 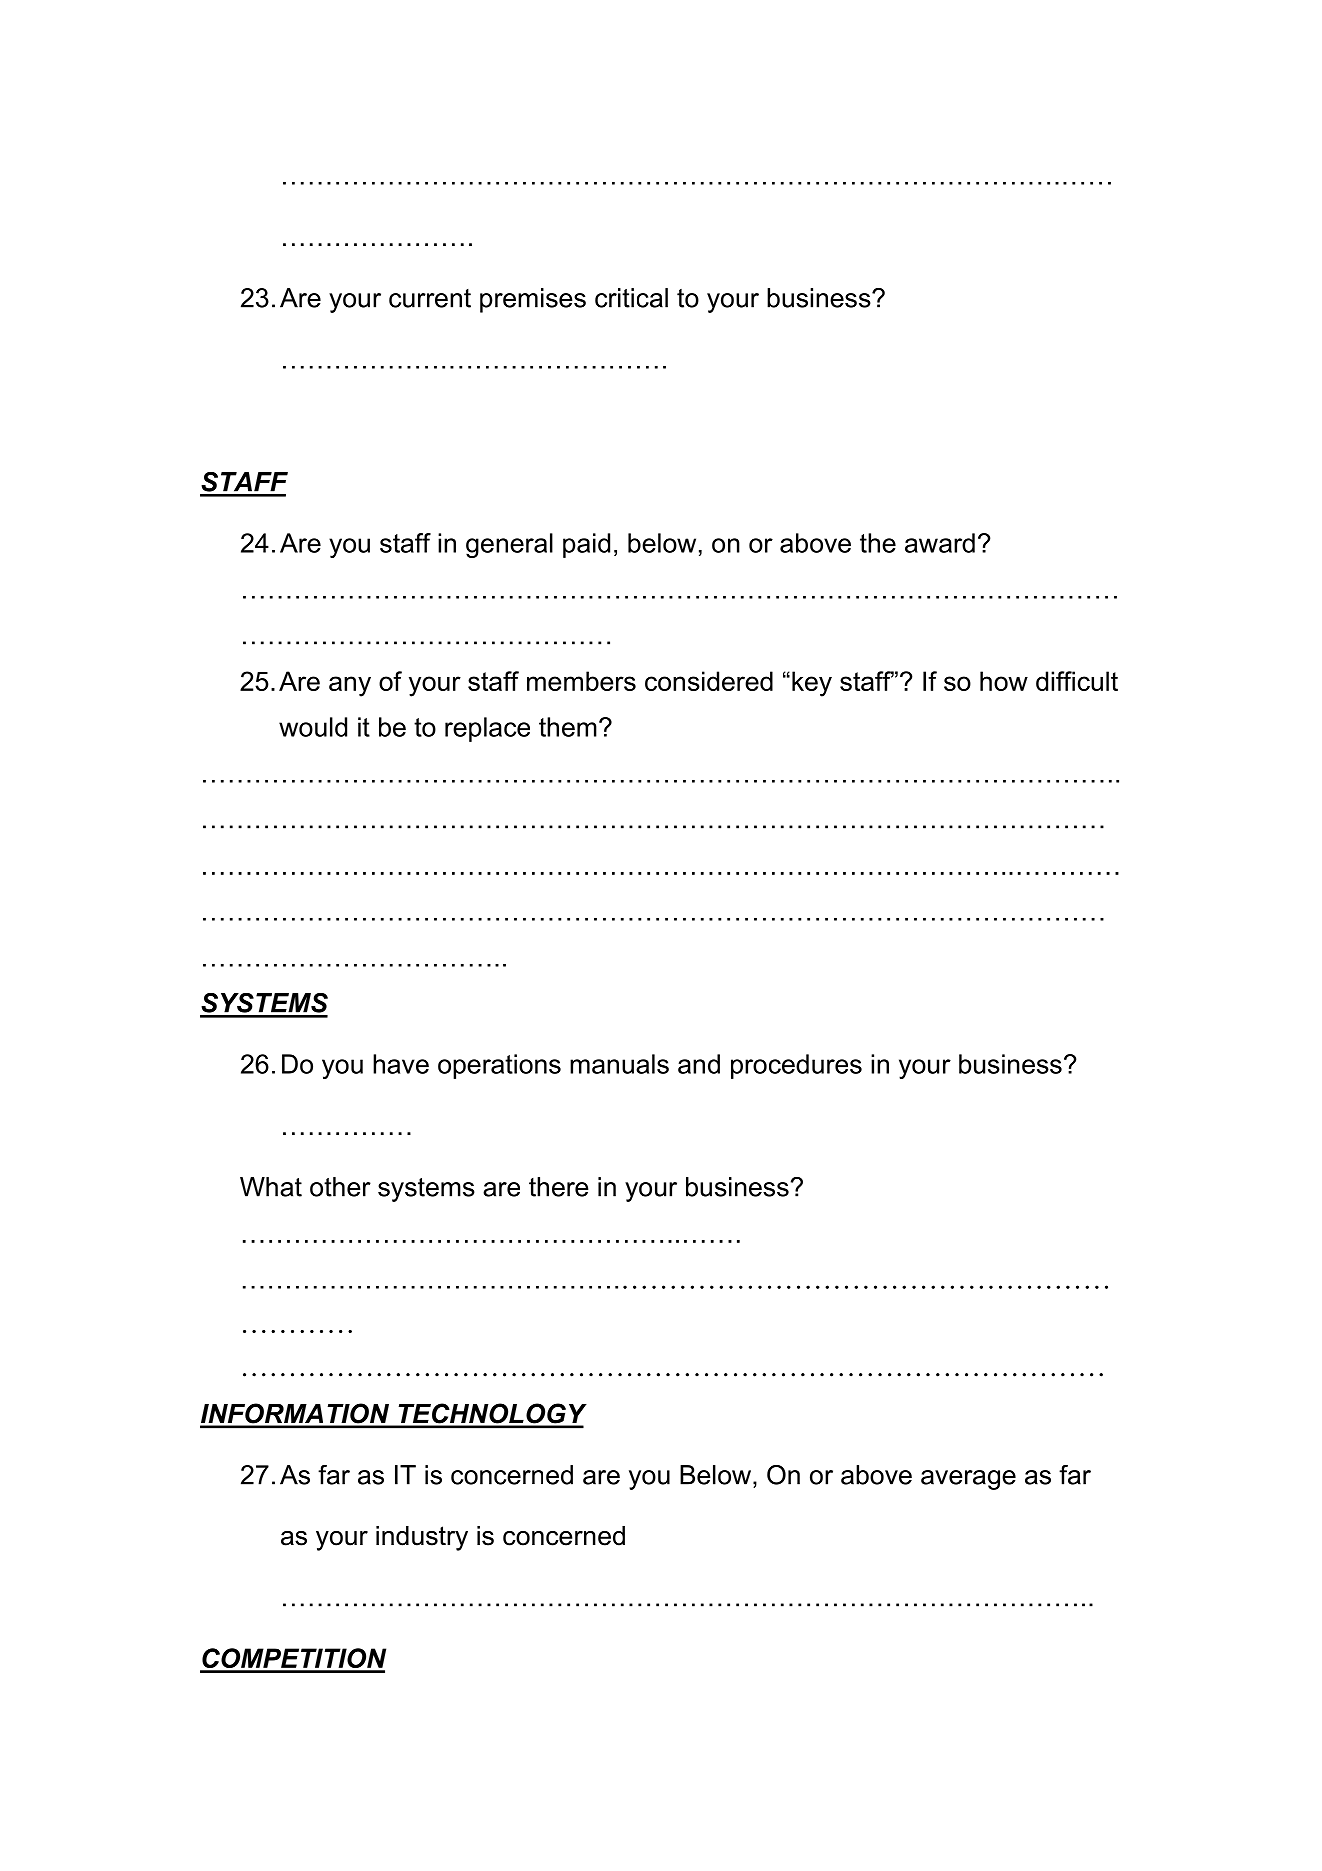 What do you see at coordinates (940, 543) in the screenshot?
I see `award` at bounding box center [940, 543].
